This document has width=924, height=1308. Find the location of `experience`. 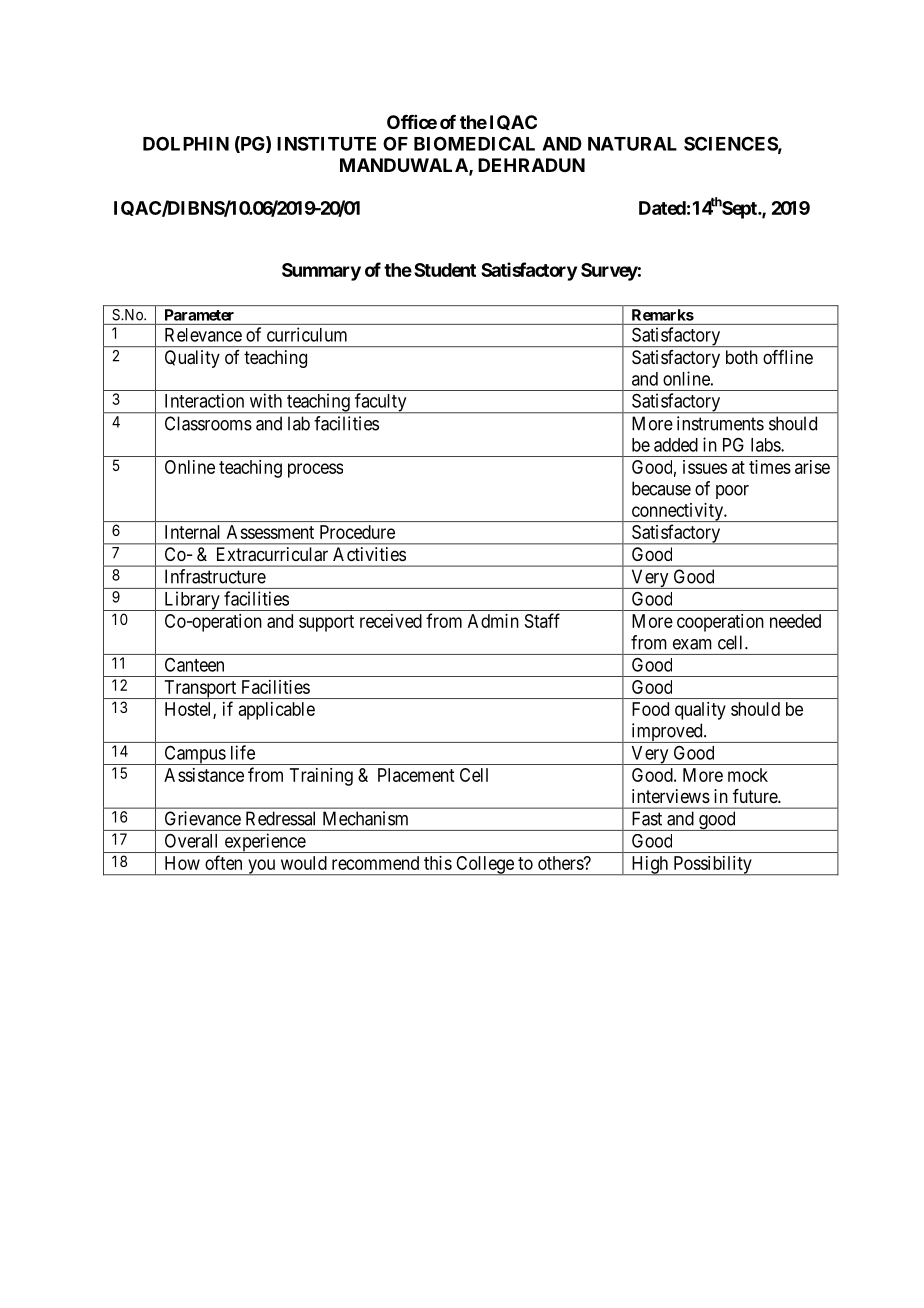

experience is located at coordinates (264, 843).
